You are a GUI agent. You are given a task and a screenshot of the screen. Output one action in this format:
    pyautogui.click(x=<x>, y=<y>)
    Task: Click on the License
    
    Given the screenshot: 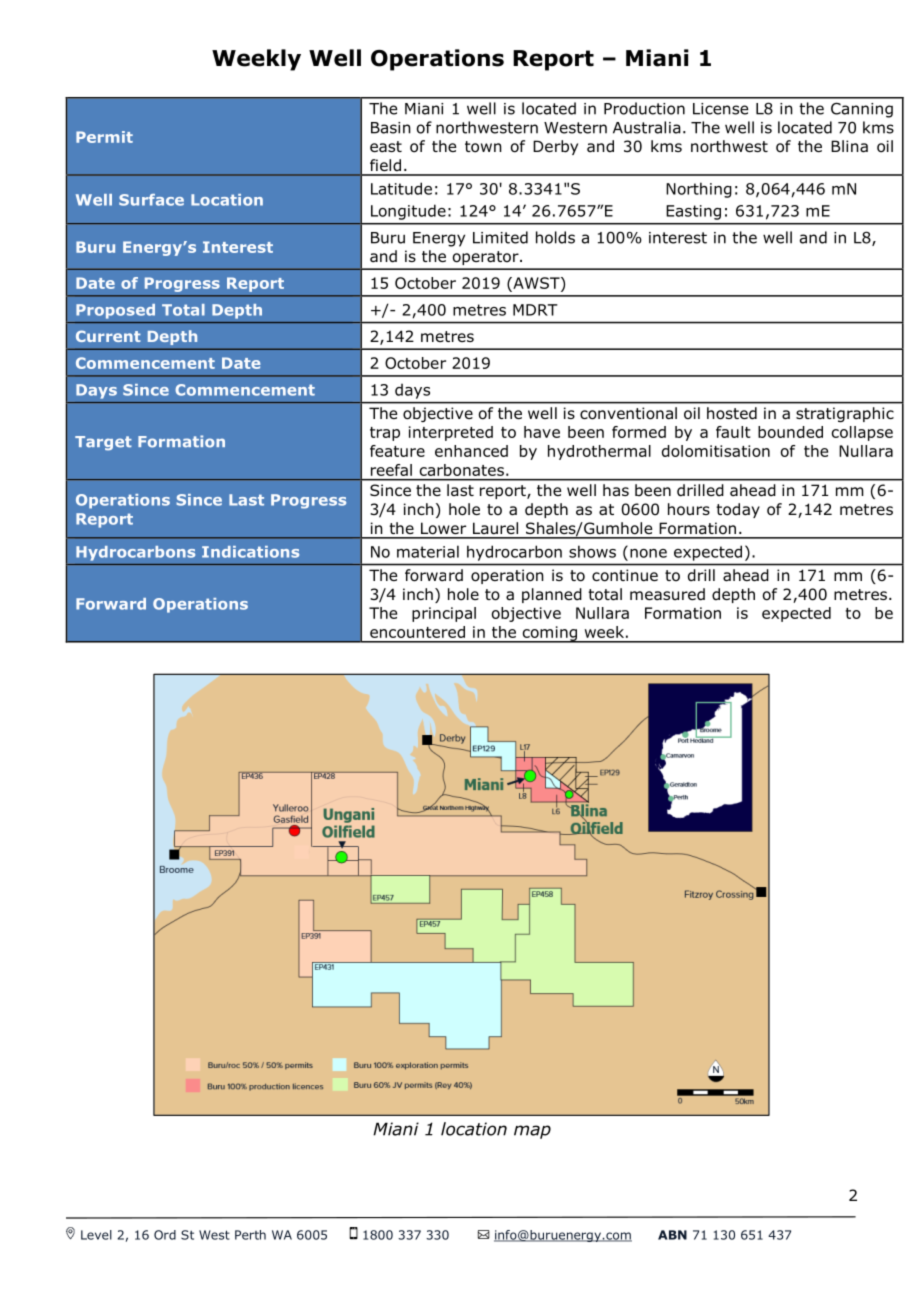 What is the action you would take?
    pyautogui.click(x=720, y=109)
